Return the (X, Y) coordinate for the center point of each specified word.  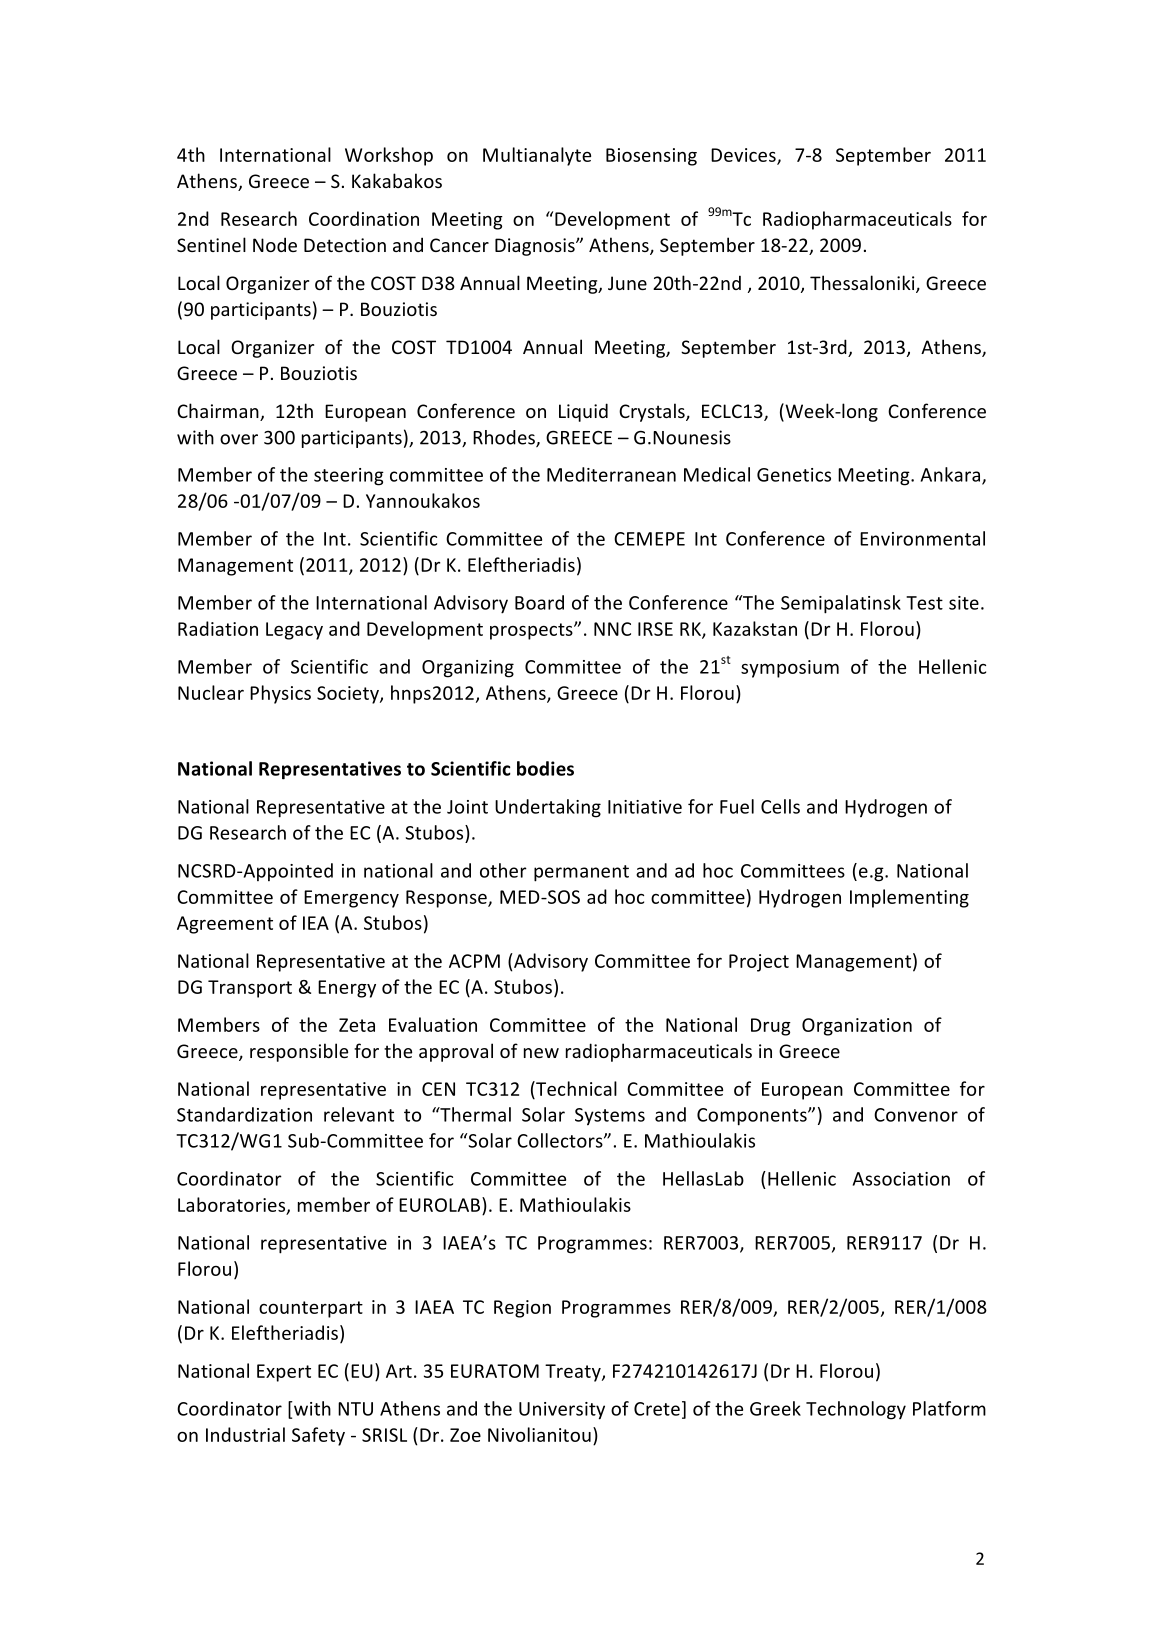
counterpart (311, 1309)
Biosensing (651, 157)
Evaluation (433, 1024)
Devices (744, 156)
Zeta (357, 1025)
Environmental (922, 538)
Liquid (583, 412)
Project (759, 963)
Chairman (219, 412)
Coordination (364, 218)
